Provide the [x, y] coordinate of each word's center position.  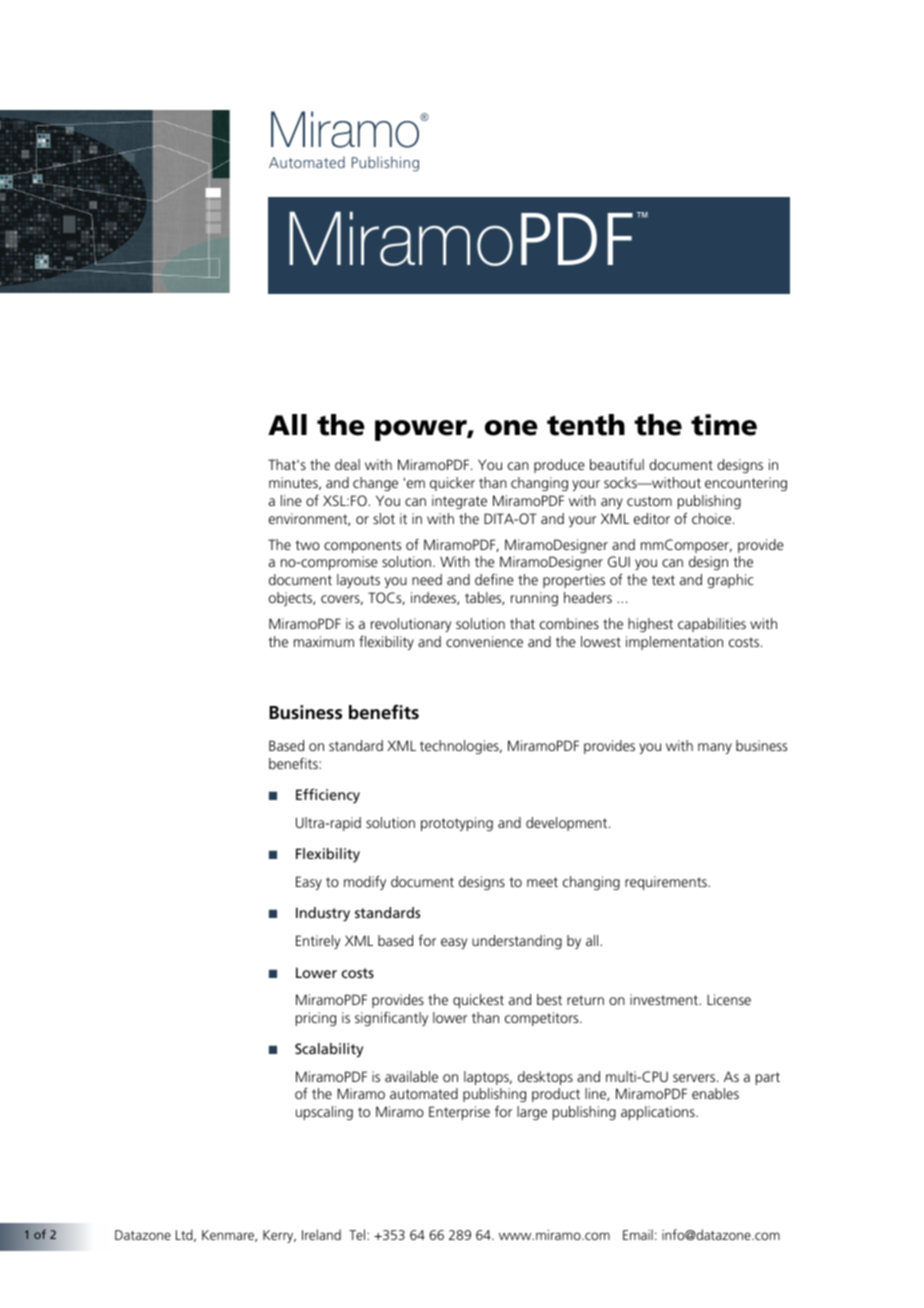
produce [559, 466]
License [729, 999]
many [715, 748]
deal [347, 464]
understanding [517, 942]
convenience [484, 641]
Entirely [318, 942]
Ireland [321, 1234]
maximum [324, 641]
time [724, 425]
